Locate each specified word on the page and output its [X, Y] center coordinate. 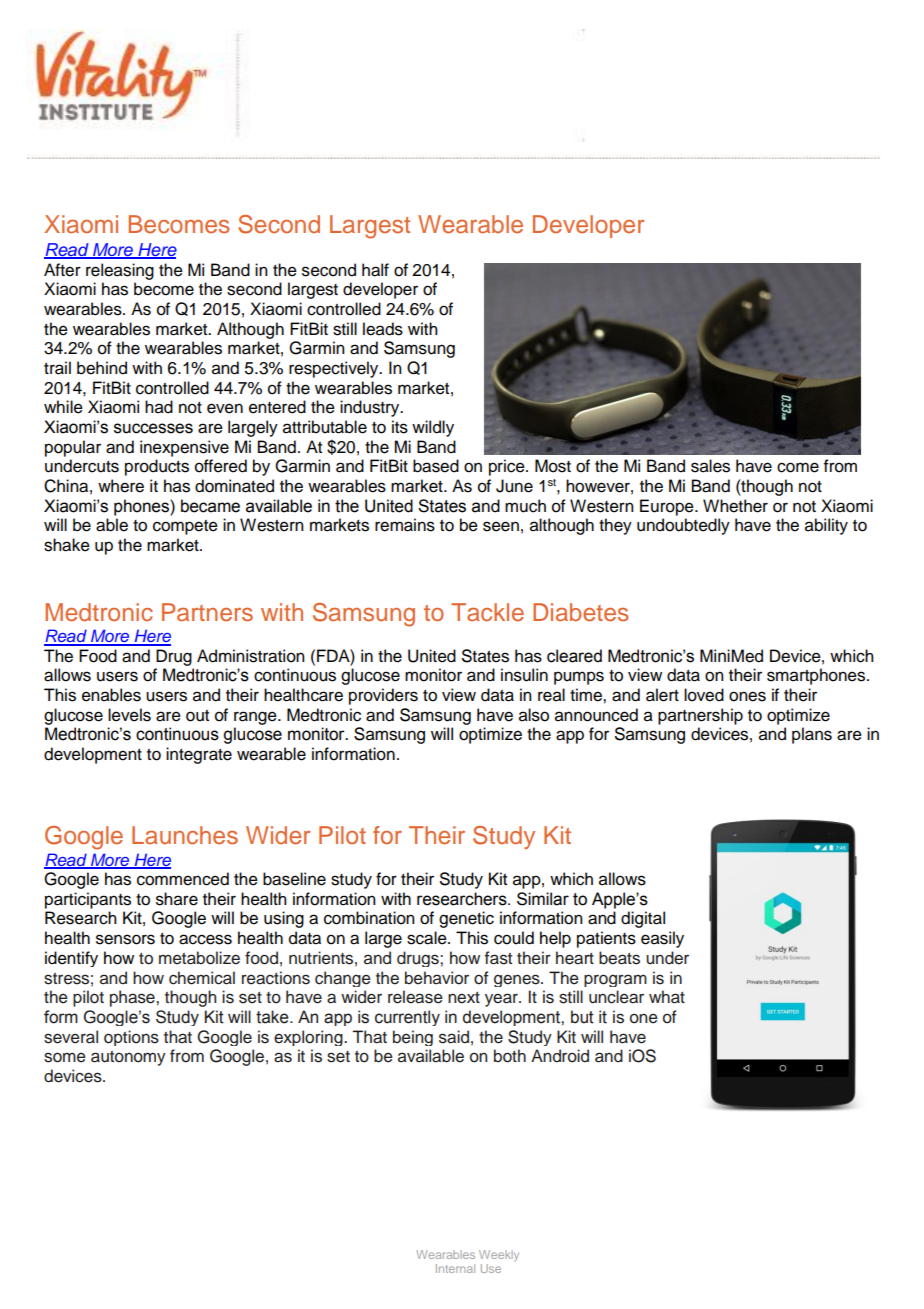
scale [428, 938]
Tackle [487, 612]
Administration [251, 656]
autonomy [128, 1058]
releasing [120, 271]
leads [383, 329]
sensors [125, 939]
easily [662, 939]
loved [704, 695]
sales [710, 466]
